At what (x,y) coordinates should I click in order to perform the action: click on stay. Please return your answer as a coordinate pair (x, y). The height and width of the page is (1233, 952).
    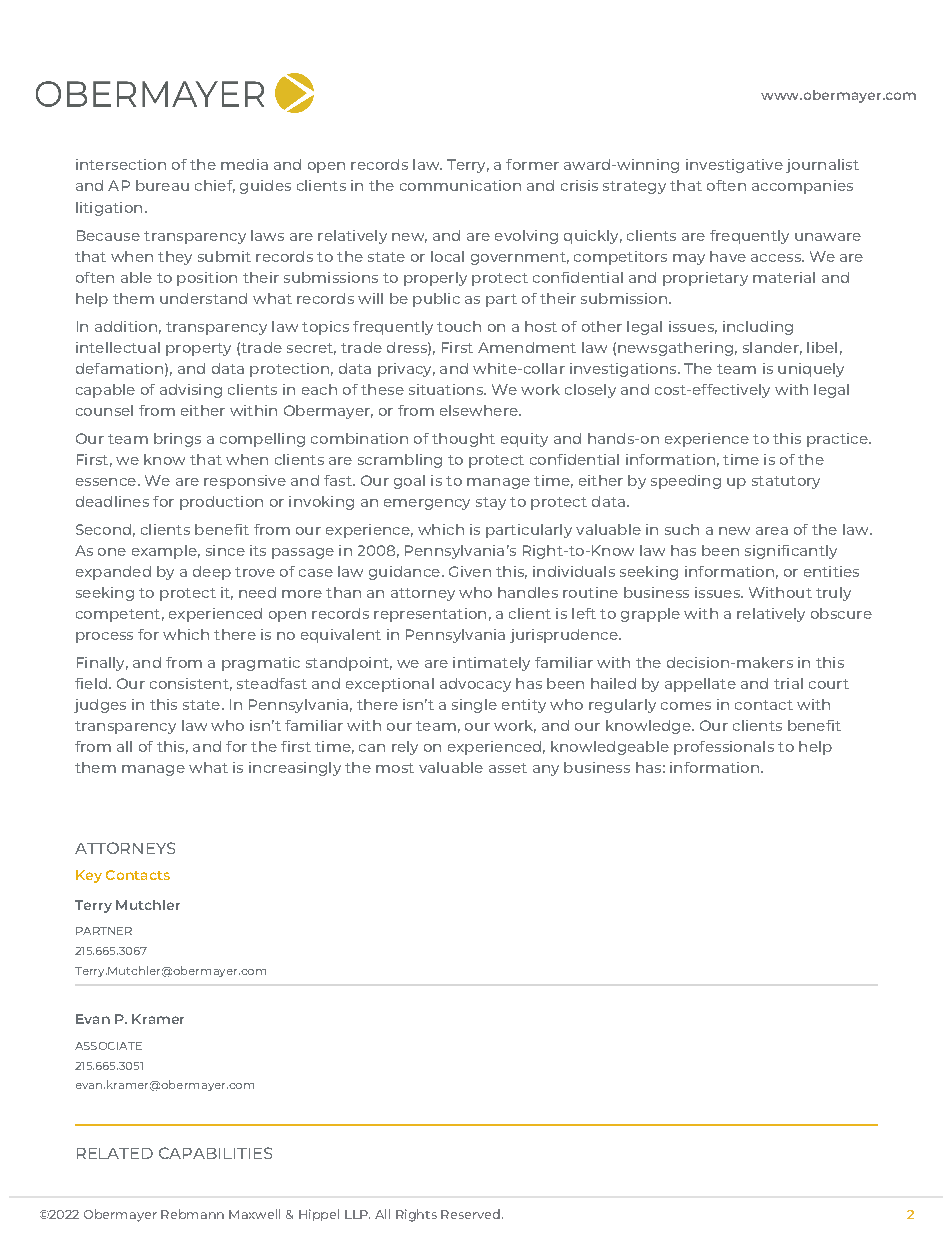
    Looking at the image, I should click on (491, 503).
